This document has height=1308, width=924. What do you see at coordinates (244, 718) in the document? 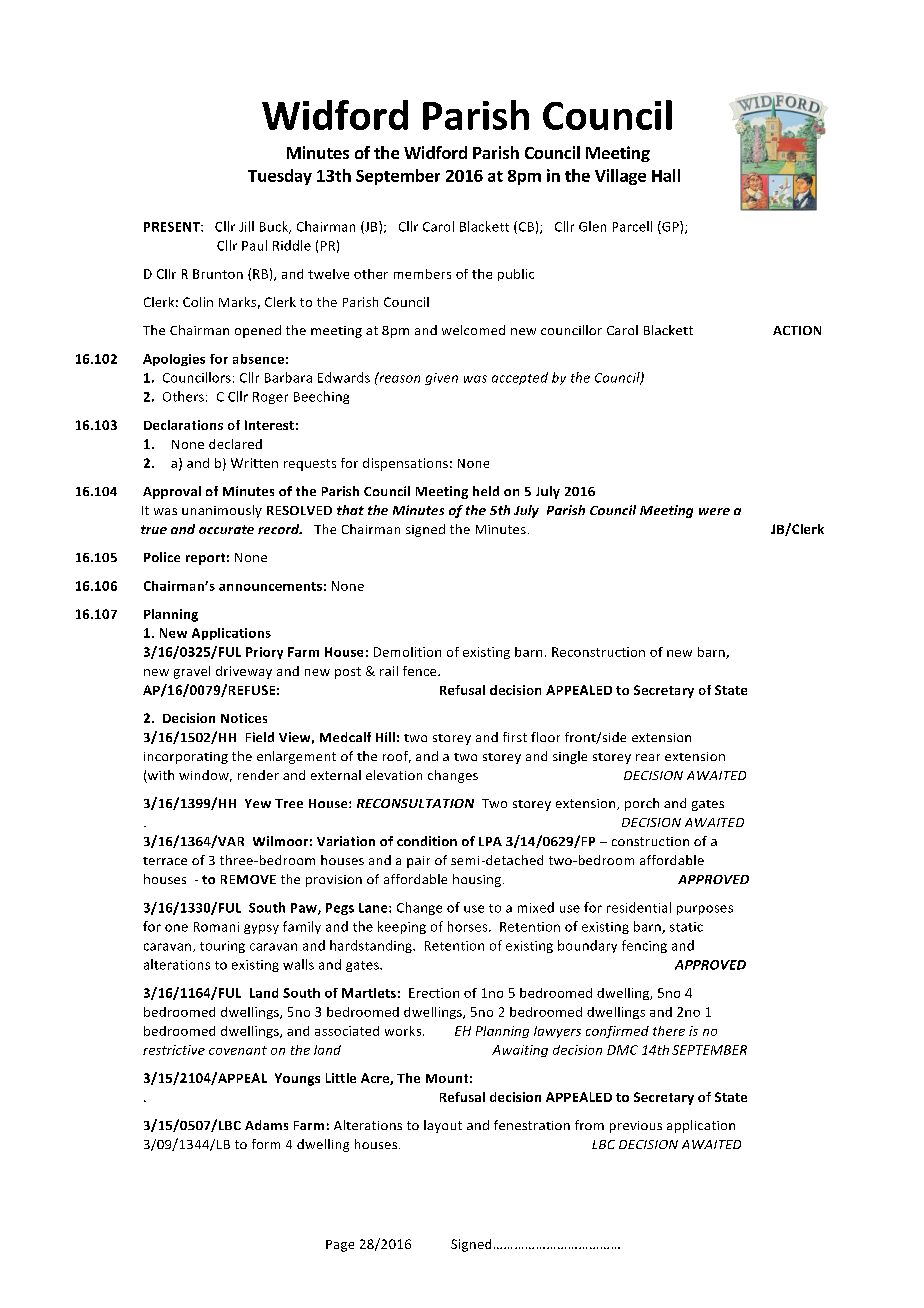
I see `Notices` at bounding box center [244, 718].
